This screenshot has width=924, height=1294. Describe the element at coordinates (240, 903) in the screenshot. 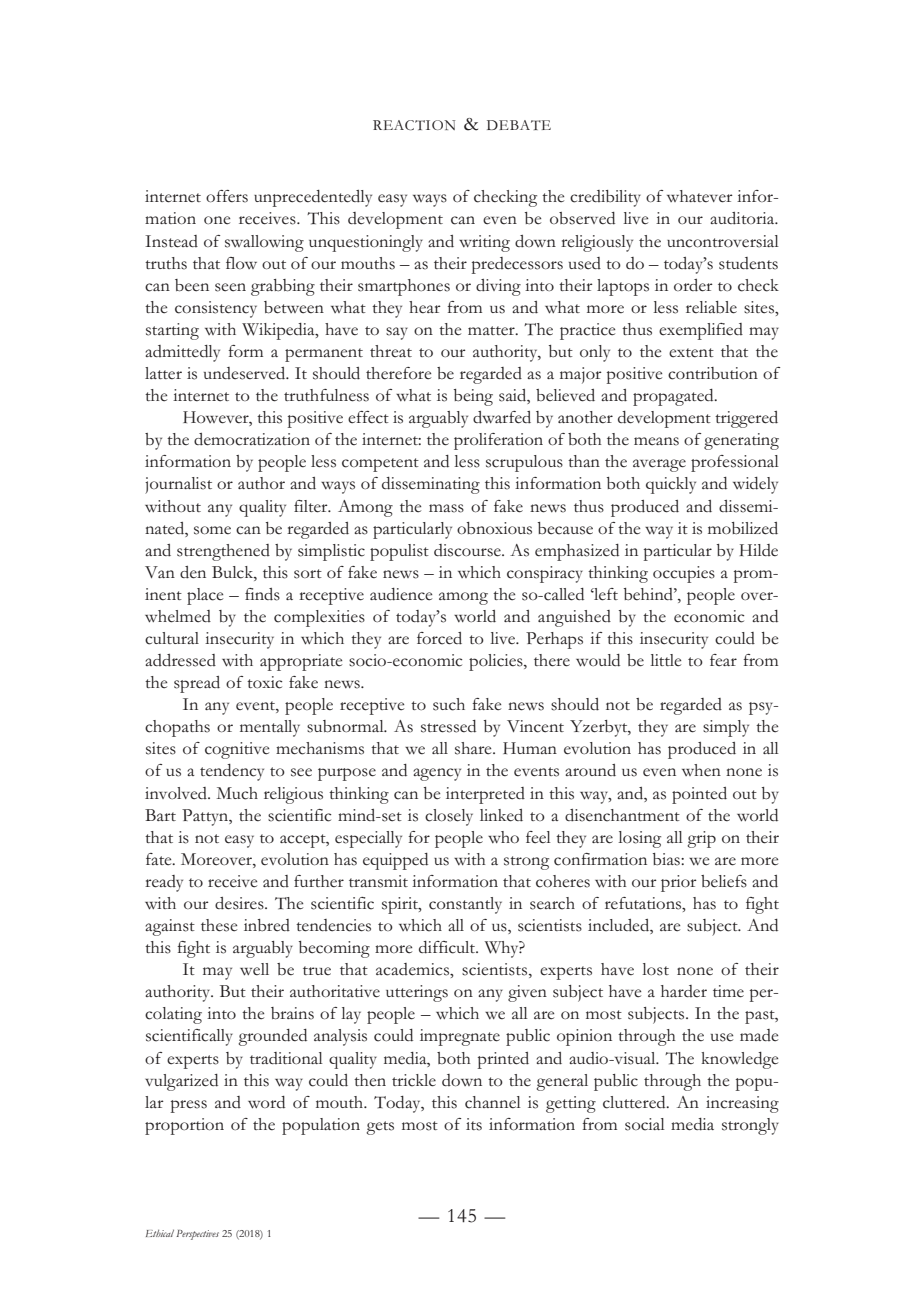

I see `desires` at that location.
